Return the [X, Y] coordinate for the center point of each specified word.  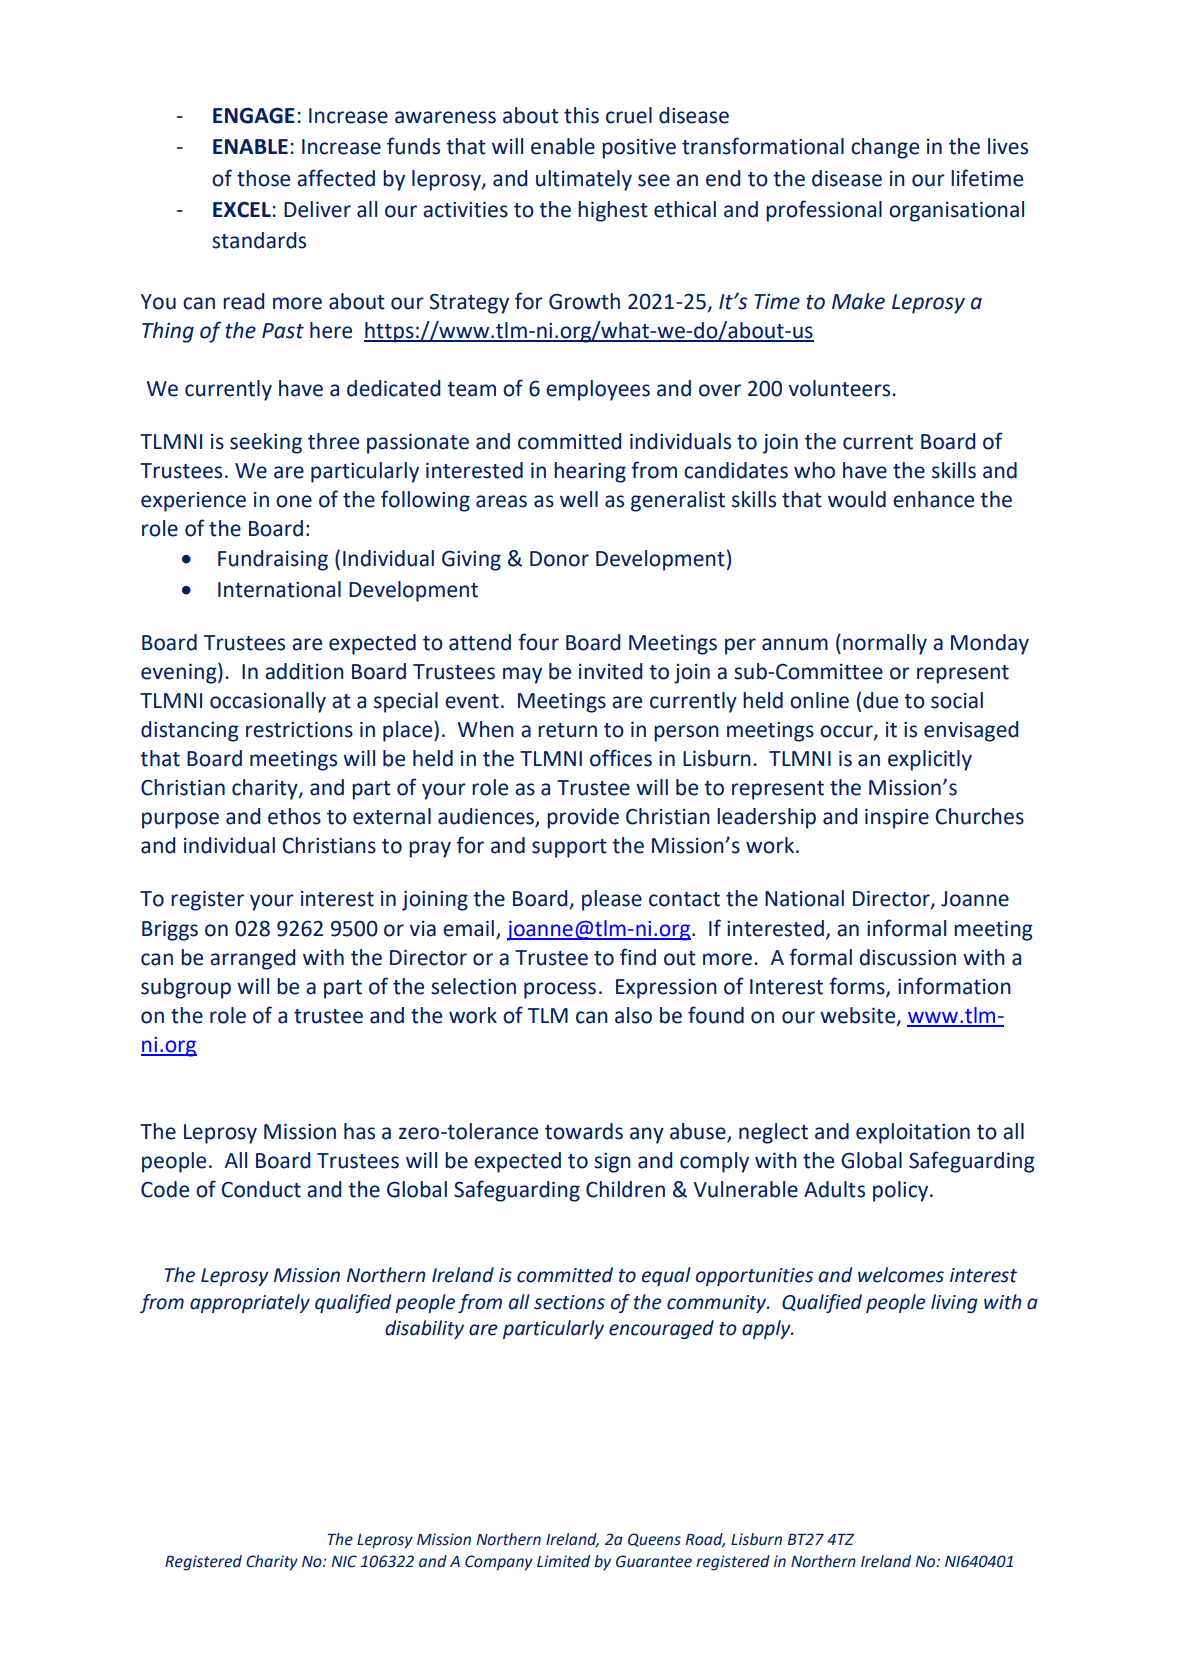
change [885, 148]
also [633, 1015]
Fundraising [273, 560]
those [263, 178]
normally [885, 644]
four [538, 642]
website [859, 1016]
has [359, 1131]
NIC [344, 1561]
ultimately [584, 180]
